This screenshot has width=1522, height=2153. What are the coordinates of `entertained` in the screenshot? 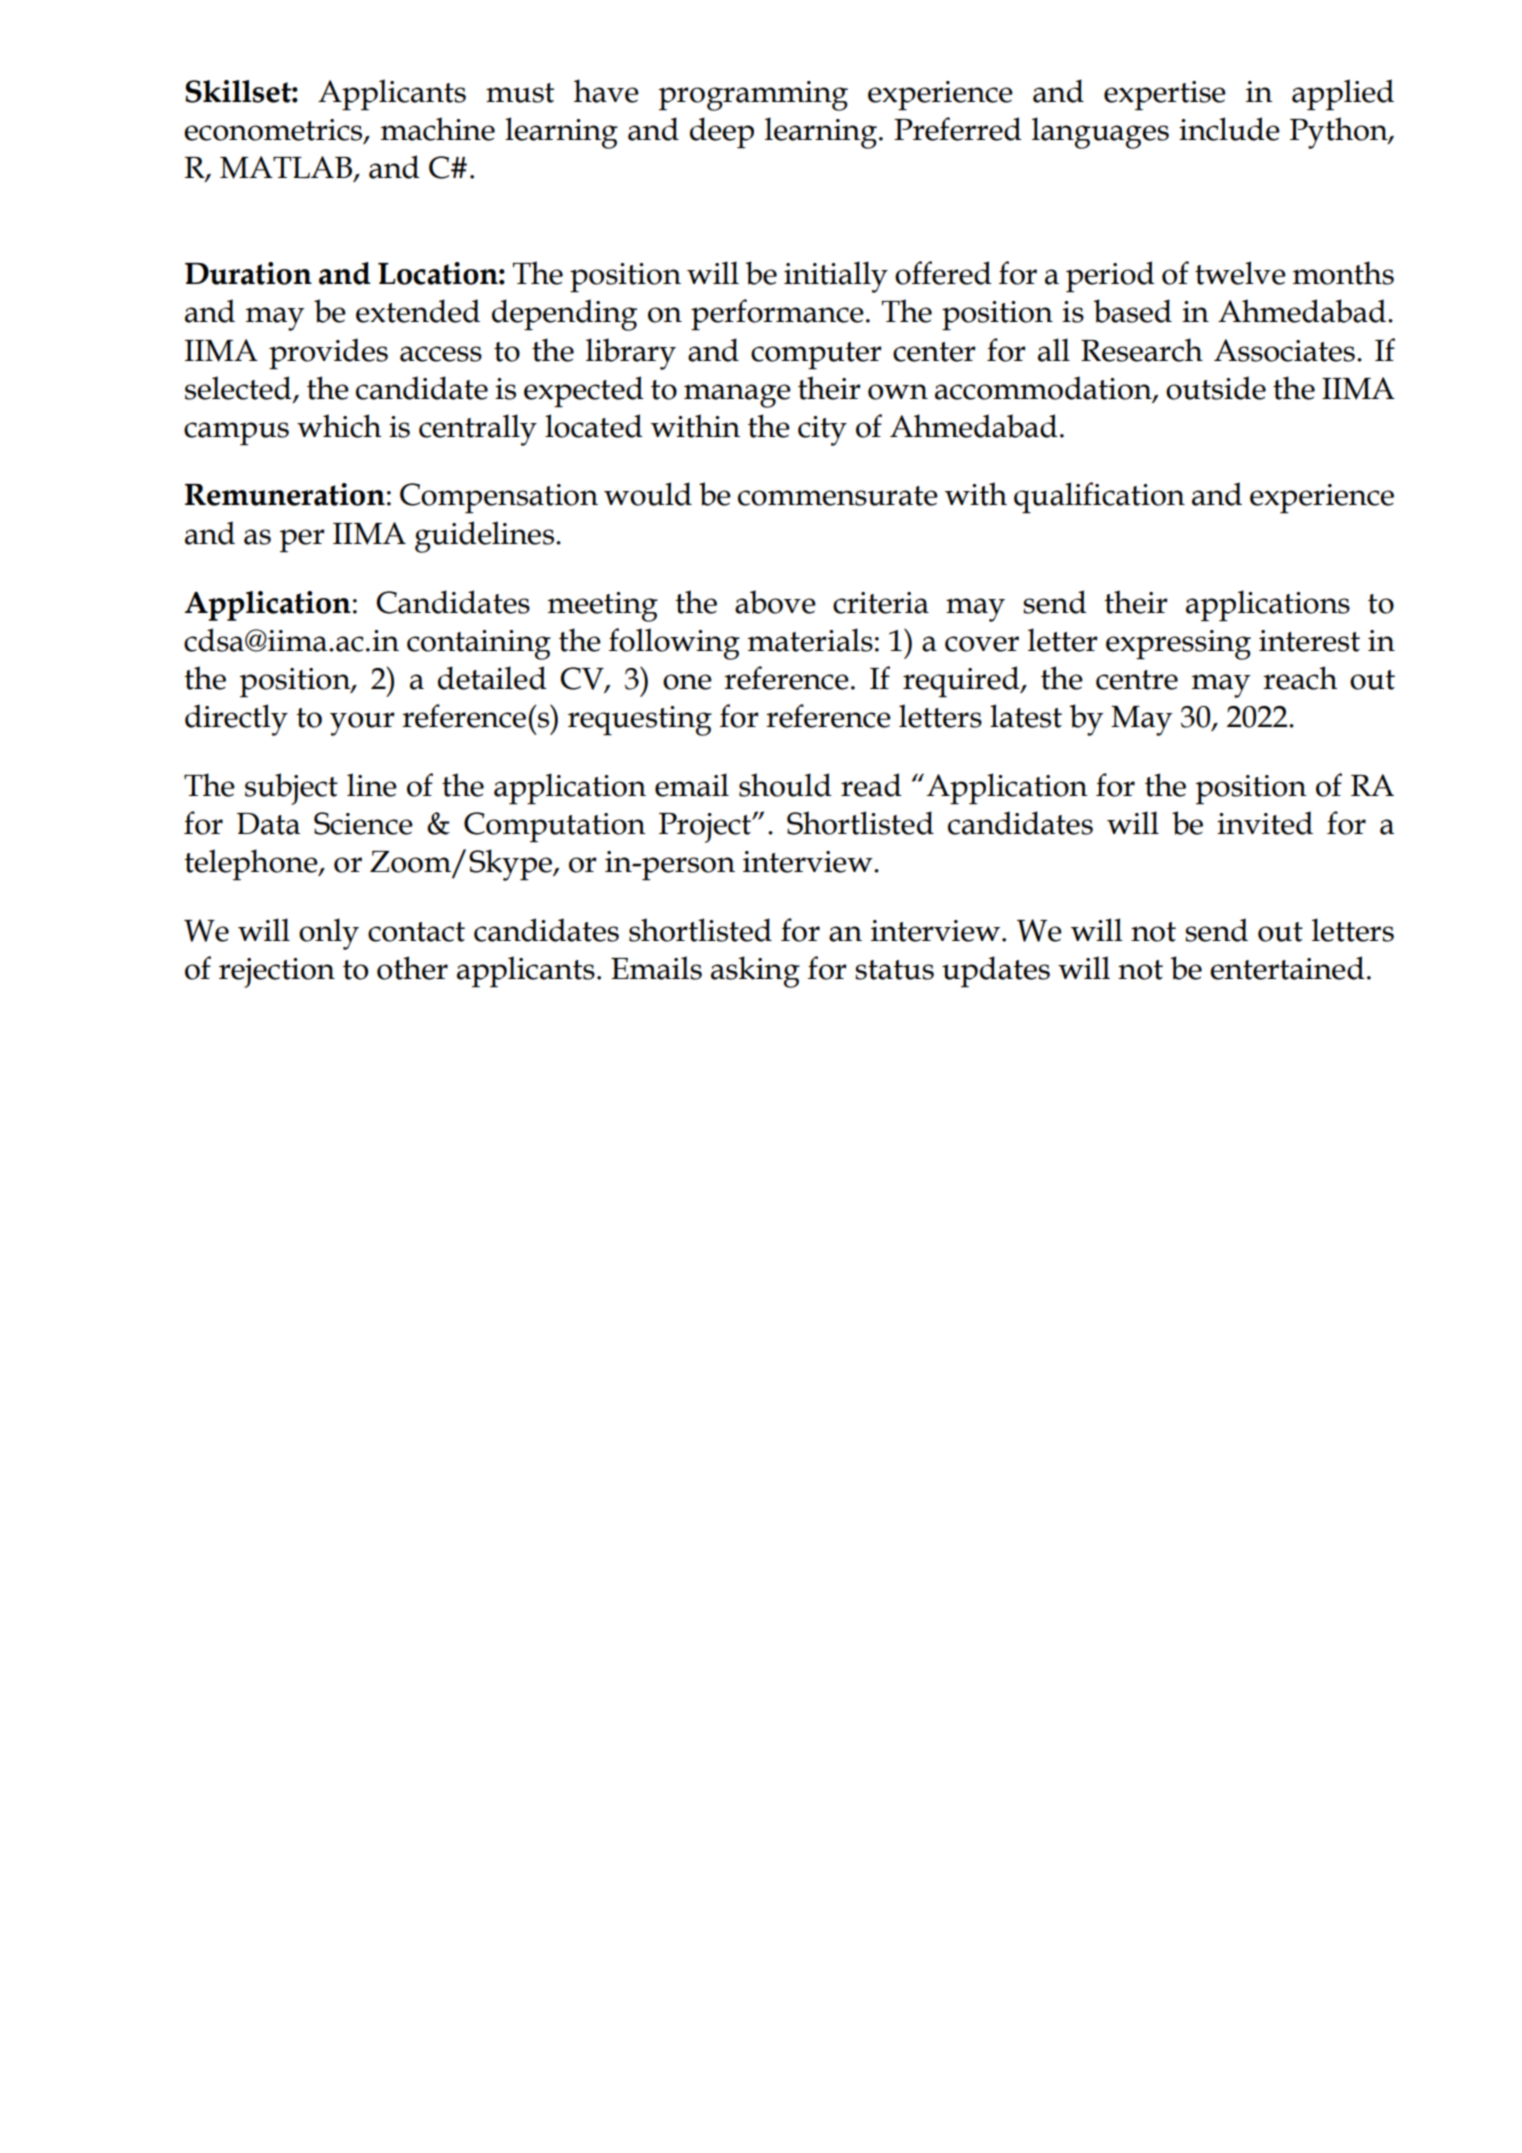 It's located at (1287, 968).
